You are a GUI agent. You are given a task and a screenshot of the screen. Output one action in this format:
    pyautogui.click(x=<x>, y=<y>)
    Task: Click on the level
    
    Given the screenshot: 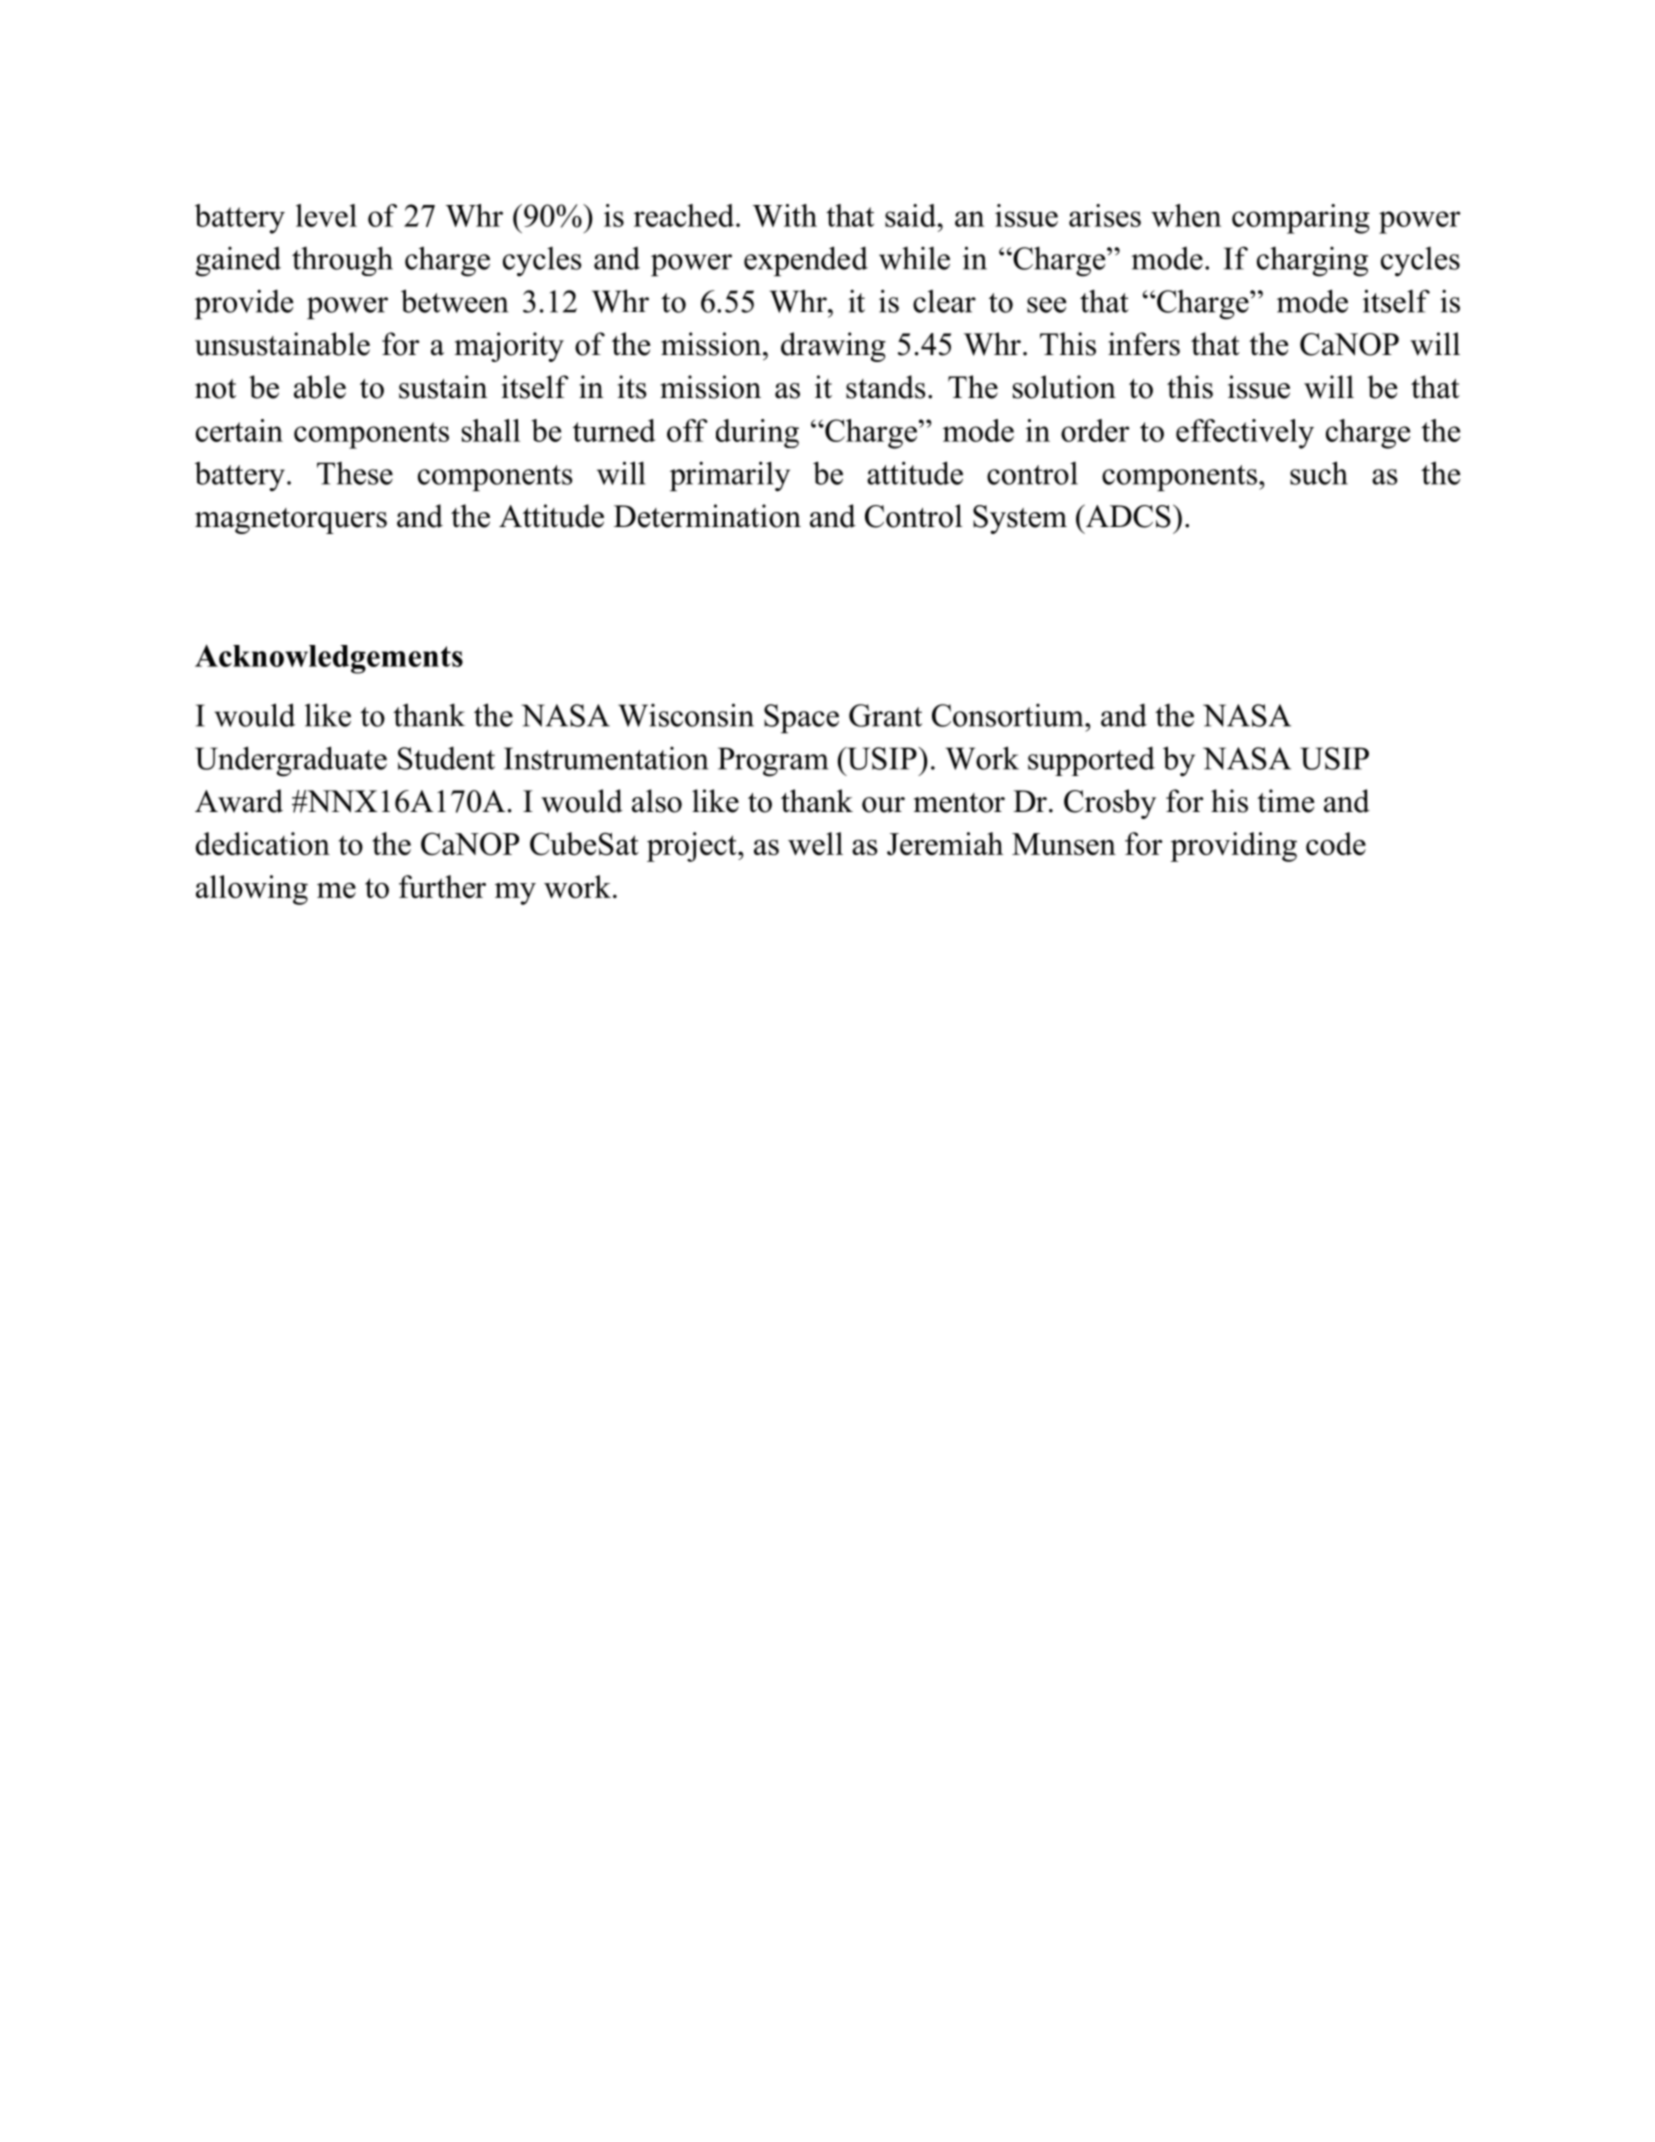 What is the action you would take?
    pyautogui.click(x=326, y=215)
